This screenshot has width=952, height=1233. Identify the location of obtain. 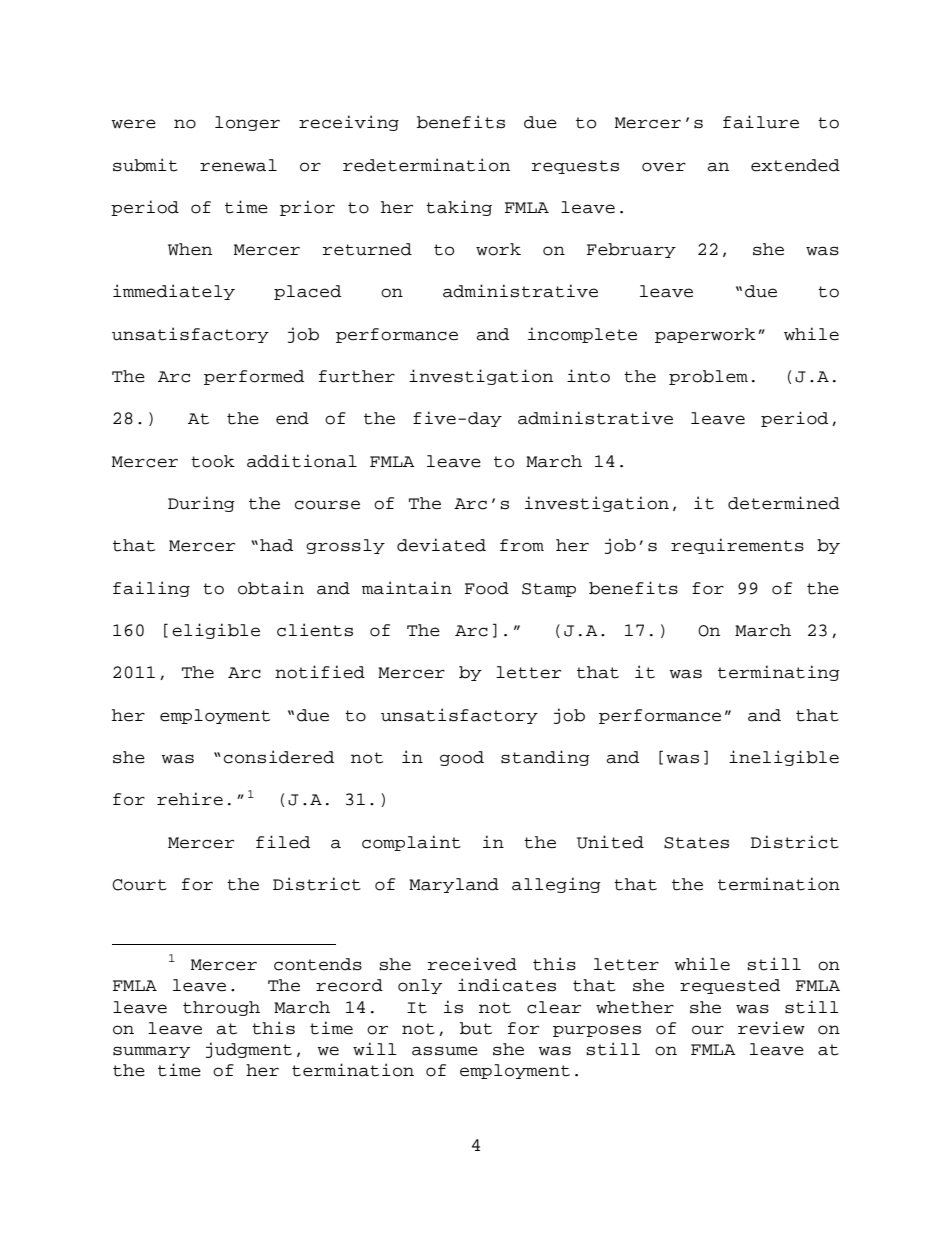
(271, 588).
